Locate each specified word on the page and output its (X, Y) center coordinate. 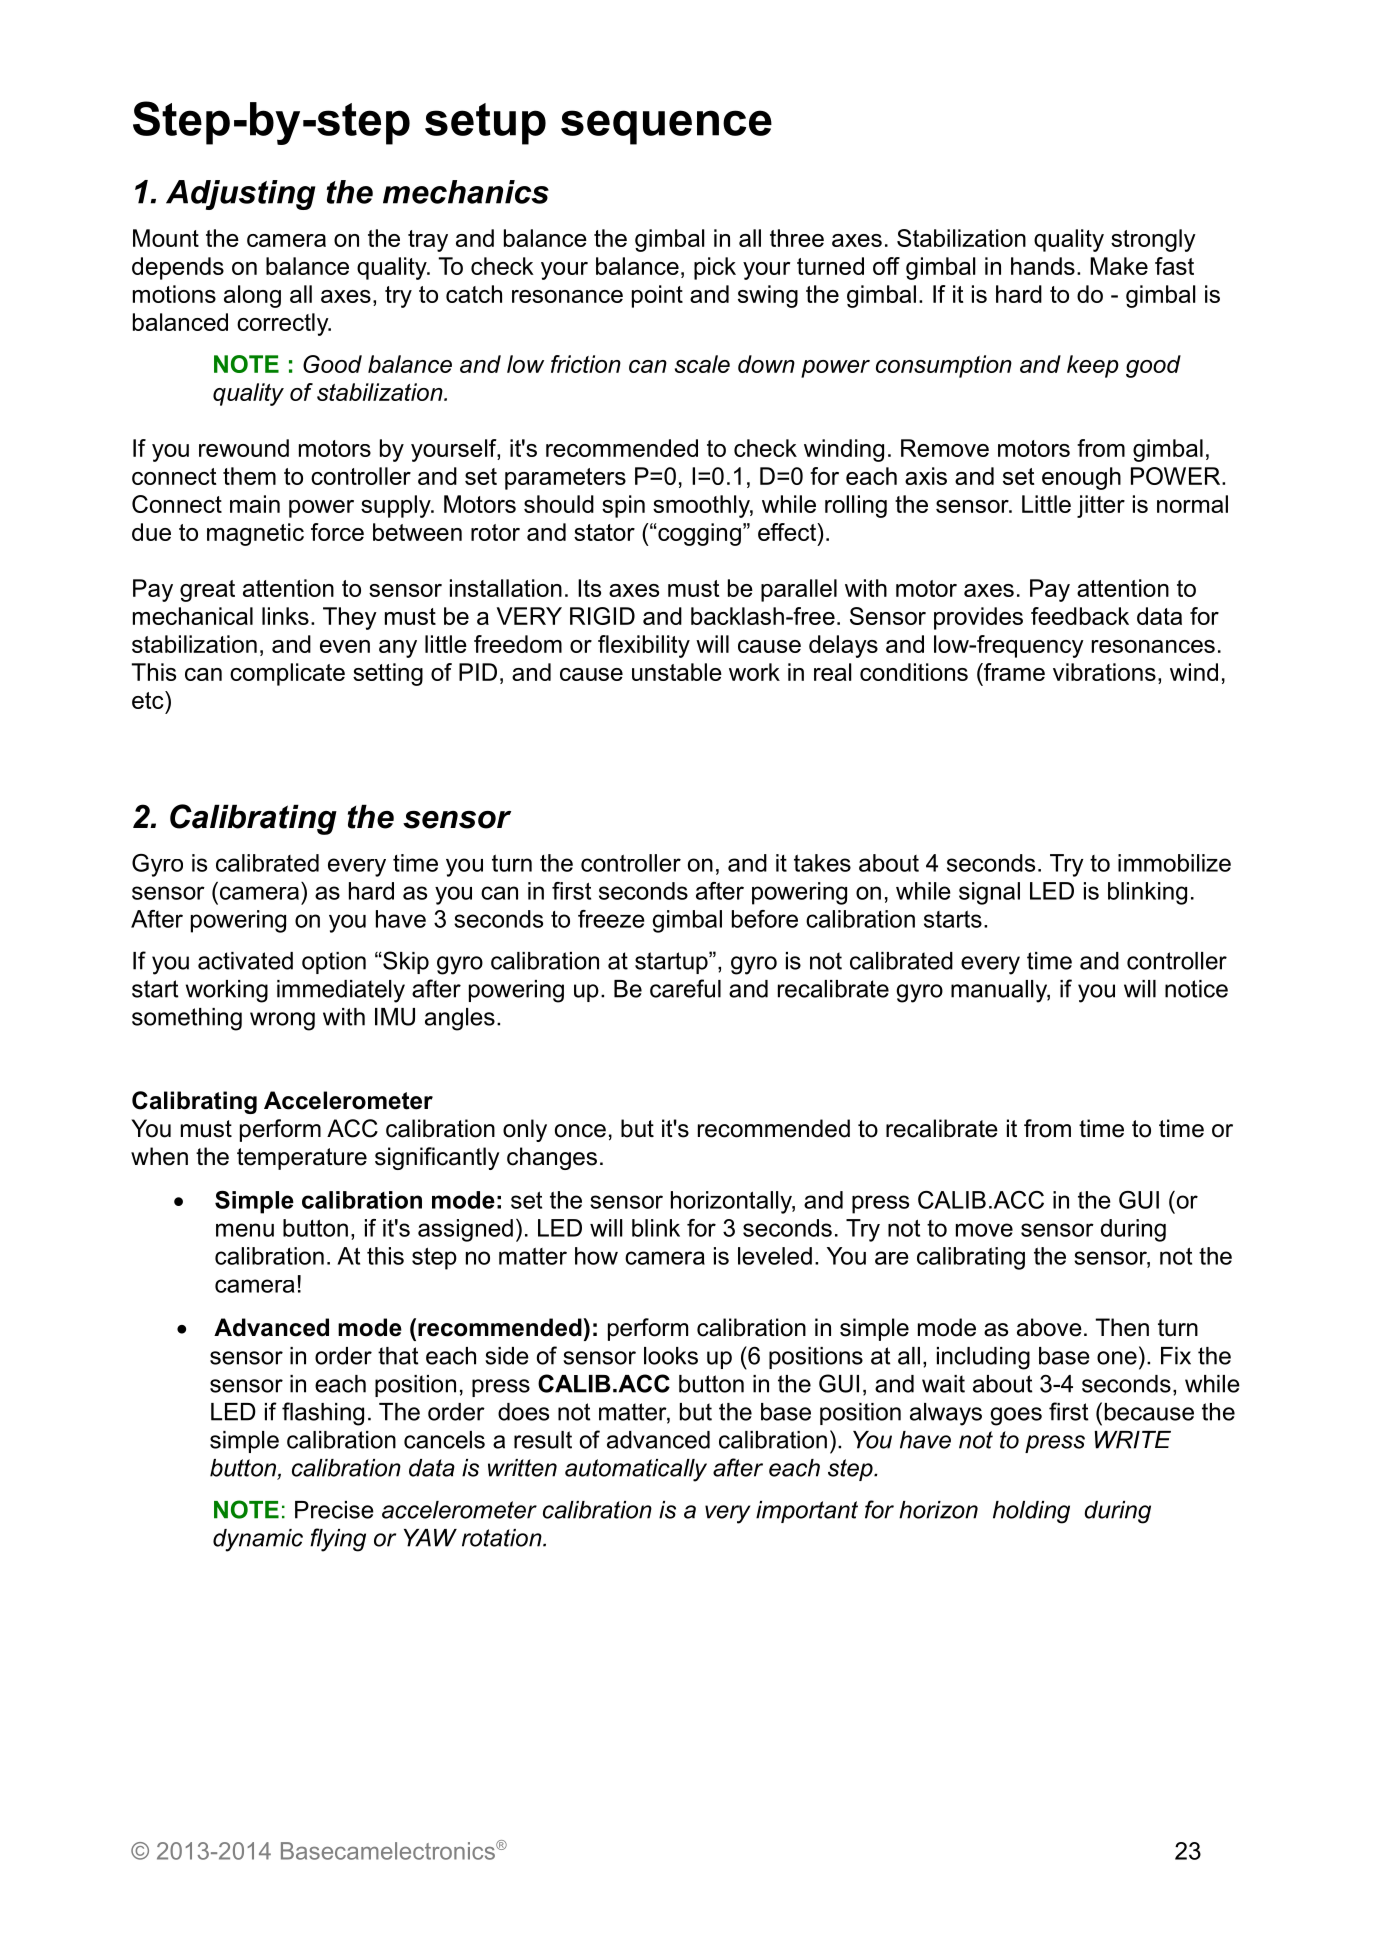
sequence (666, 127)
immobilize (1174, 863)
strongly (1153, 240)
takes (822, 863)
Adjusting (240, 195)
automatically (636, 1470)
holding (1031, 1512)
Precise (334, 1510)
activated (245, 961)
